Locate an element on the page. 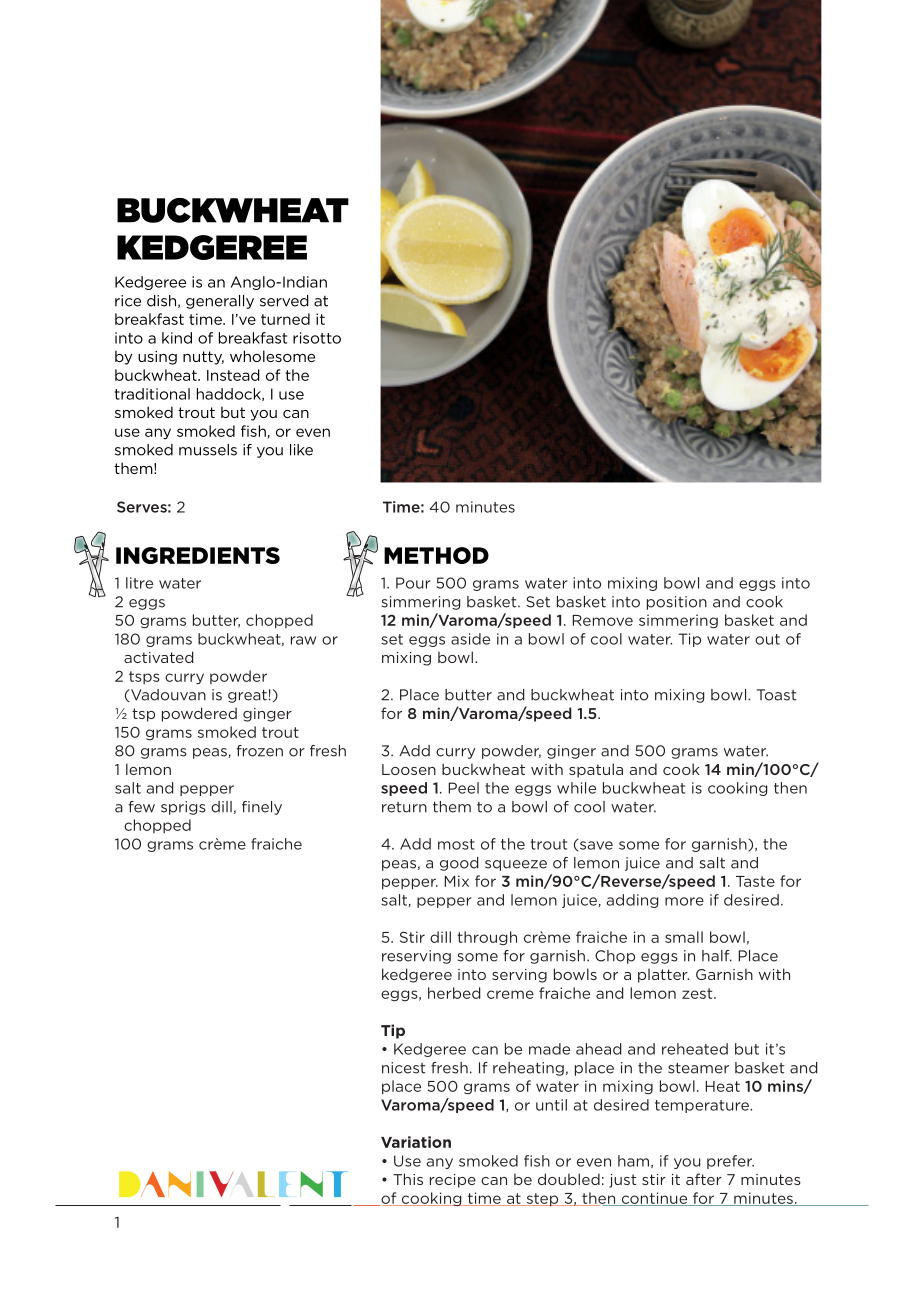  Loosen is located at coordinates (409, 769).
